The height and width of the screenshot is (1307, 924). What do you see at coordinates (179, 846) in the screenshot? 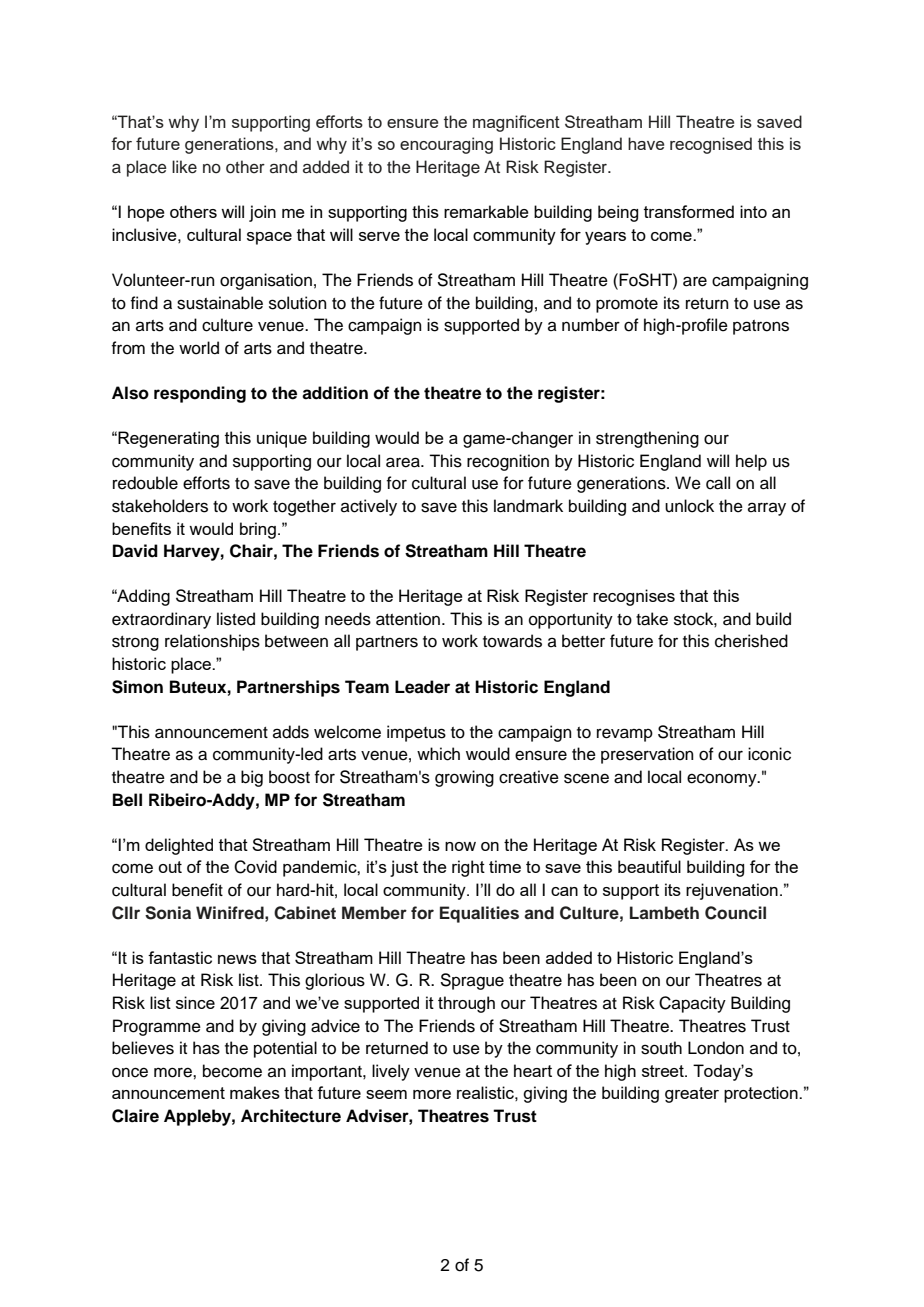
I see `delighted` at bounding box center [179, 846].
